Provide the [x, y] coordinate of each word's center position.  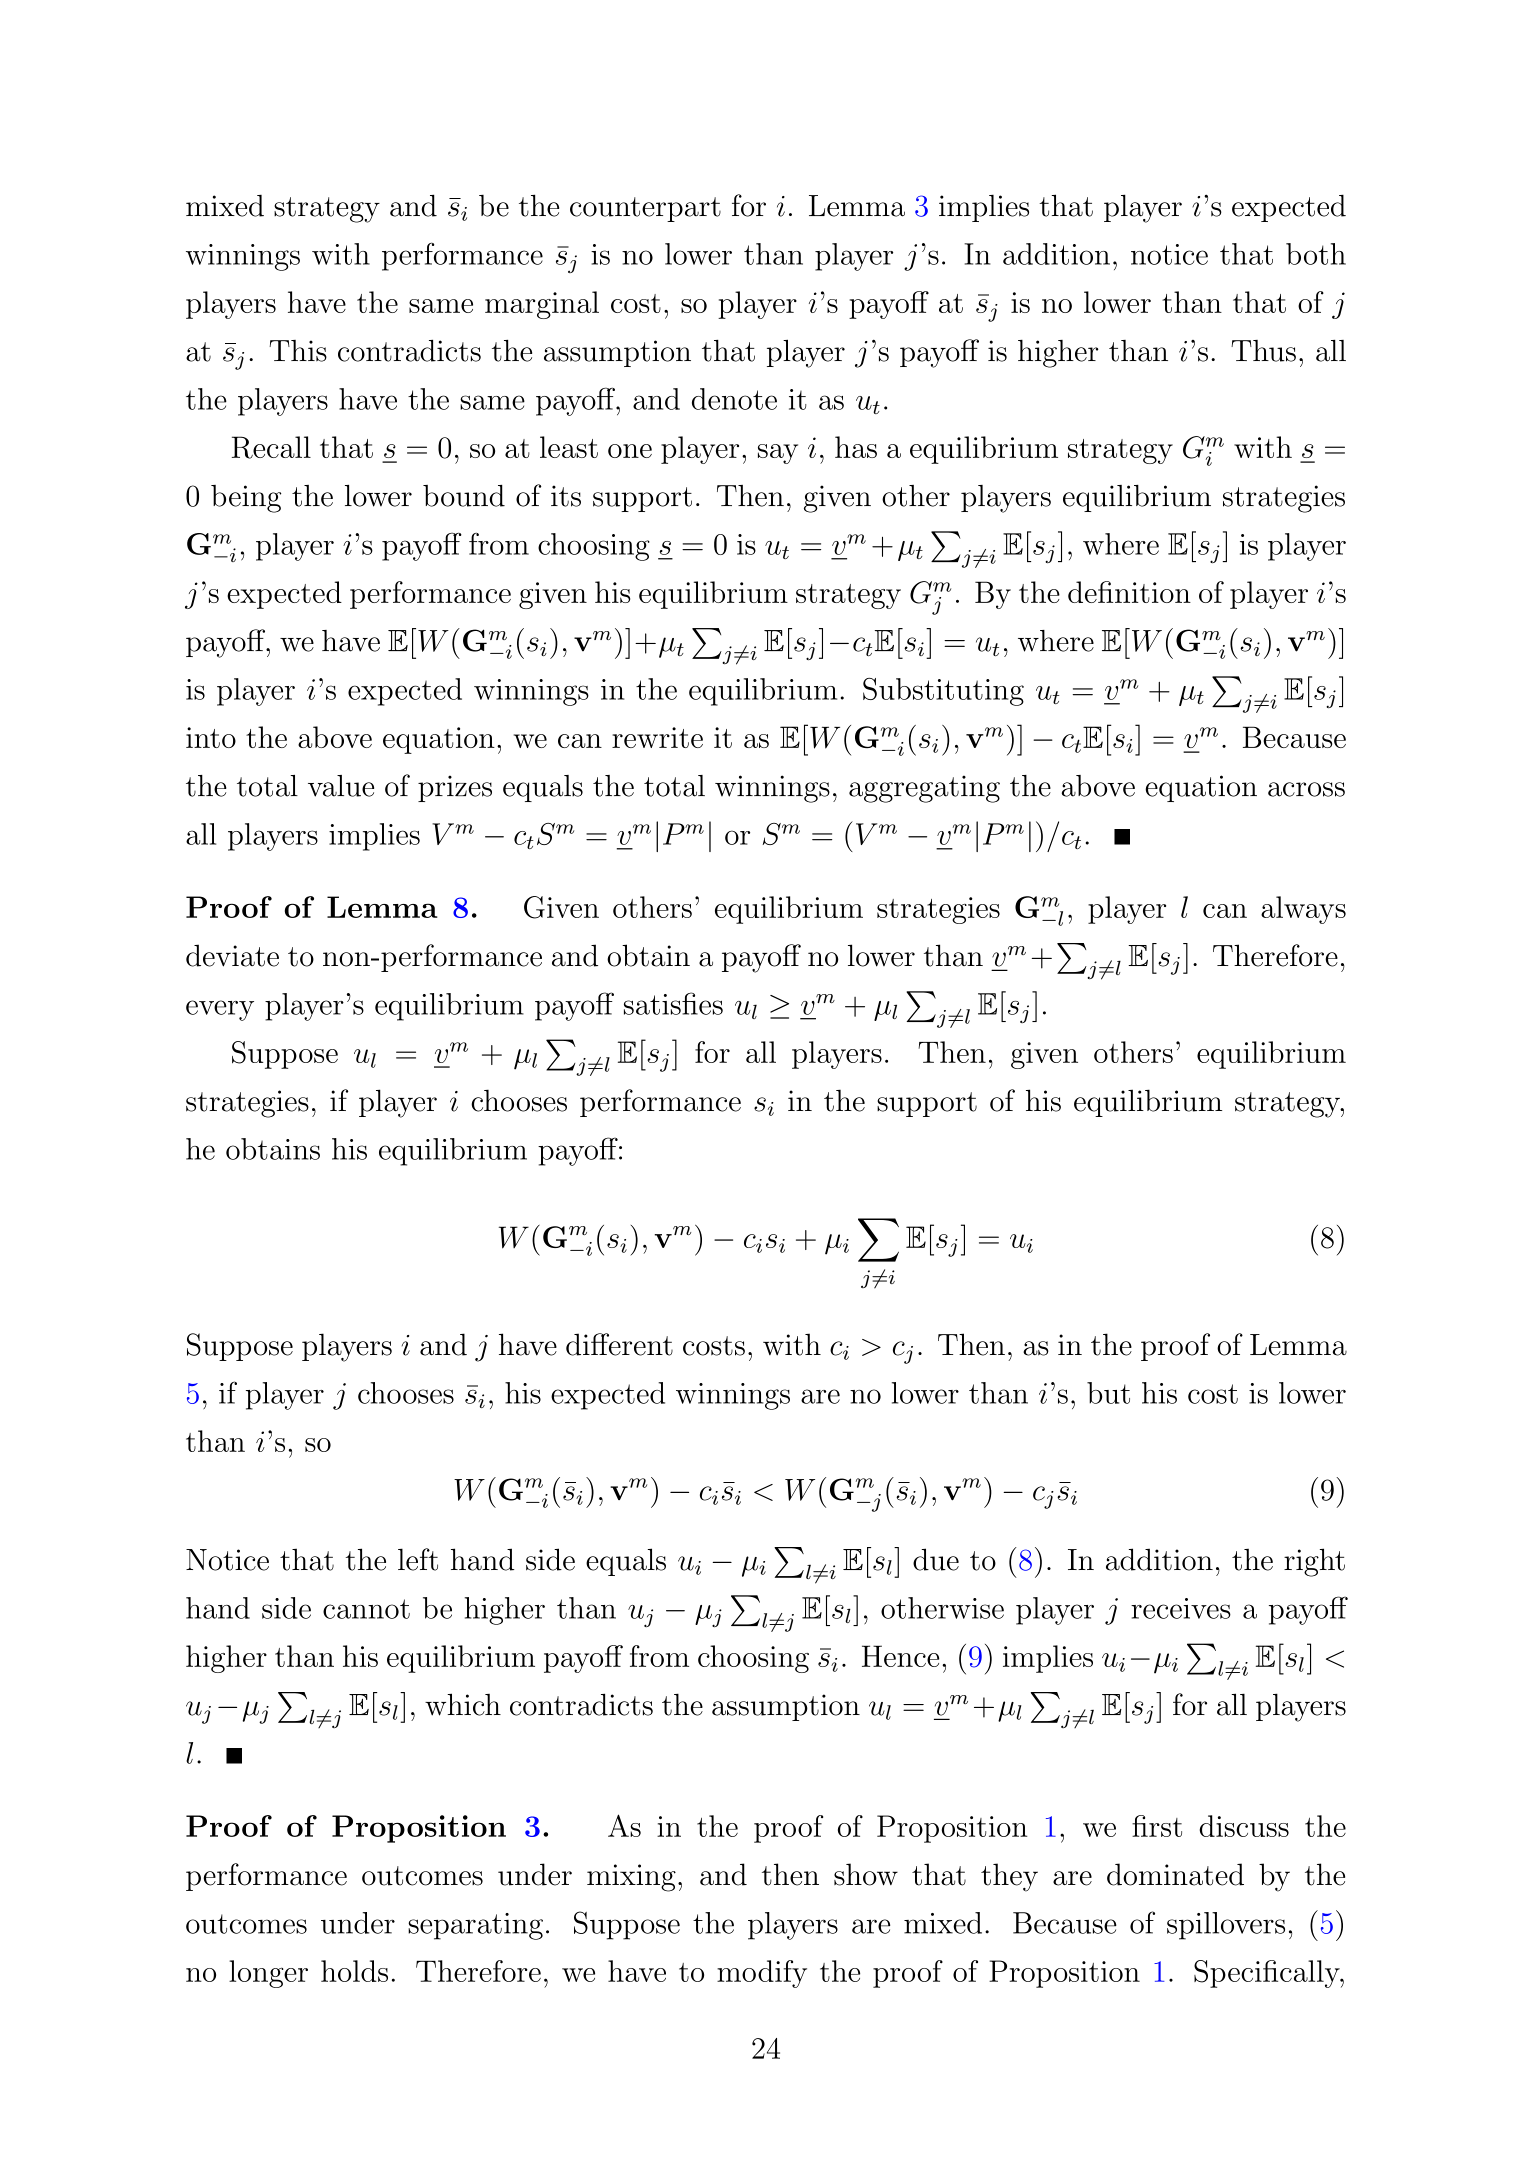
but [1108, 1393]
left [418, 1559]
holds [354, 1971]
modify [762, 1974]
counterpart [645, 209]
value [341, 786]
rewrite [657, 737]
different [619, 1344]
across [1306, 789]
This [298, 351]
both [1316, 254]
